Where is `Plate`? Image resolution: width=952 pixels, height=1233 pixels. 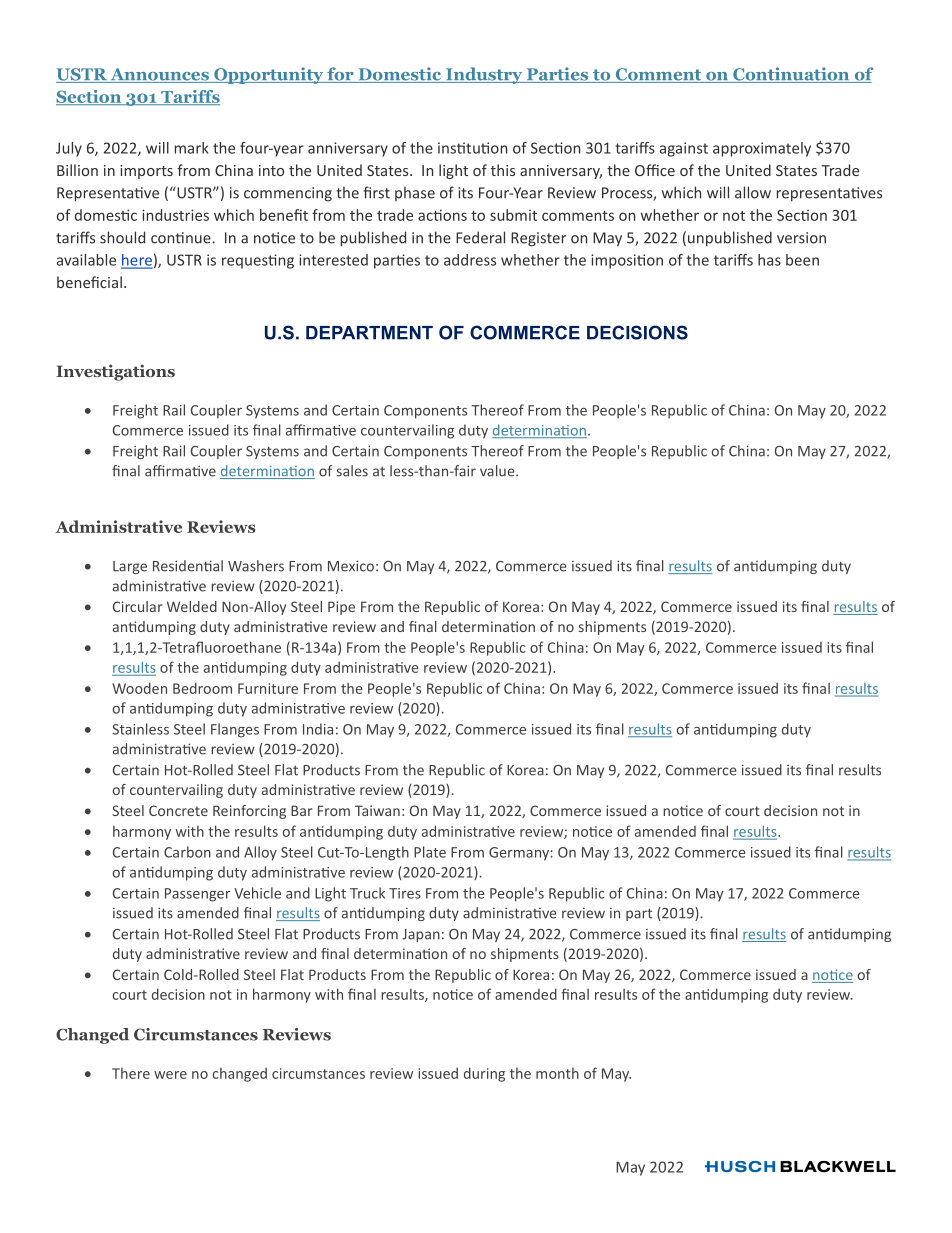 Plate is located at coordinates (430, 852).
